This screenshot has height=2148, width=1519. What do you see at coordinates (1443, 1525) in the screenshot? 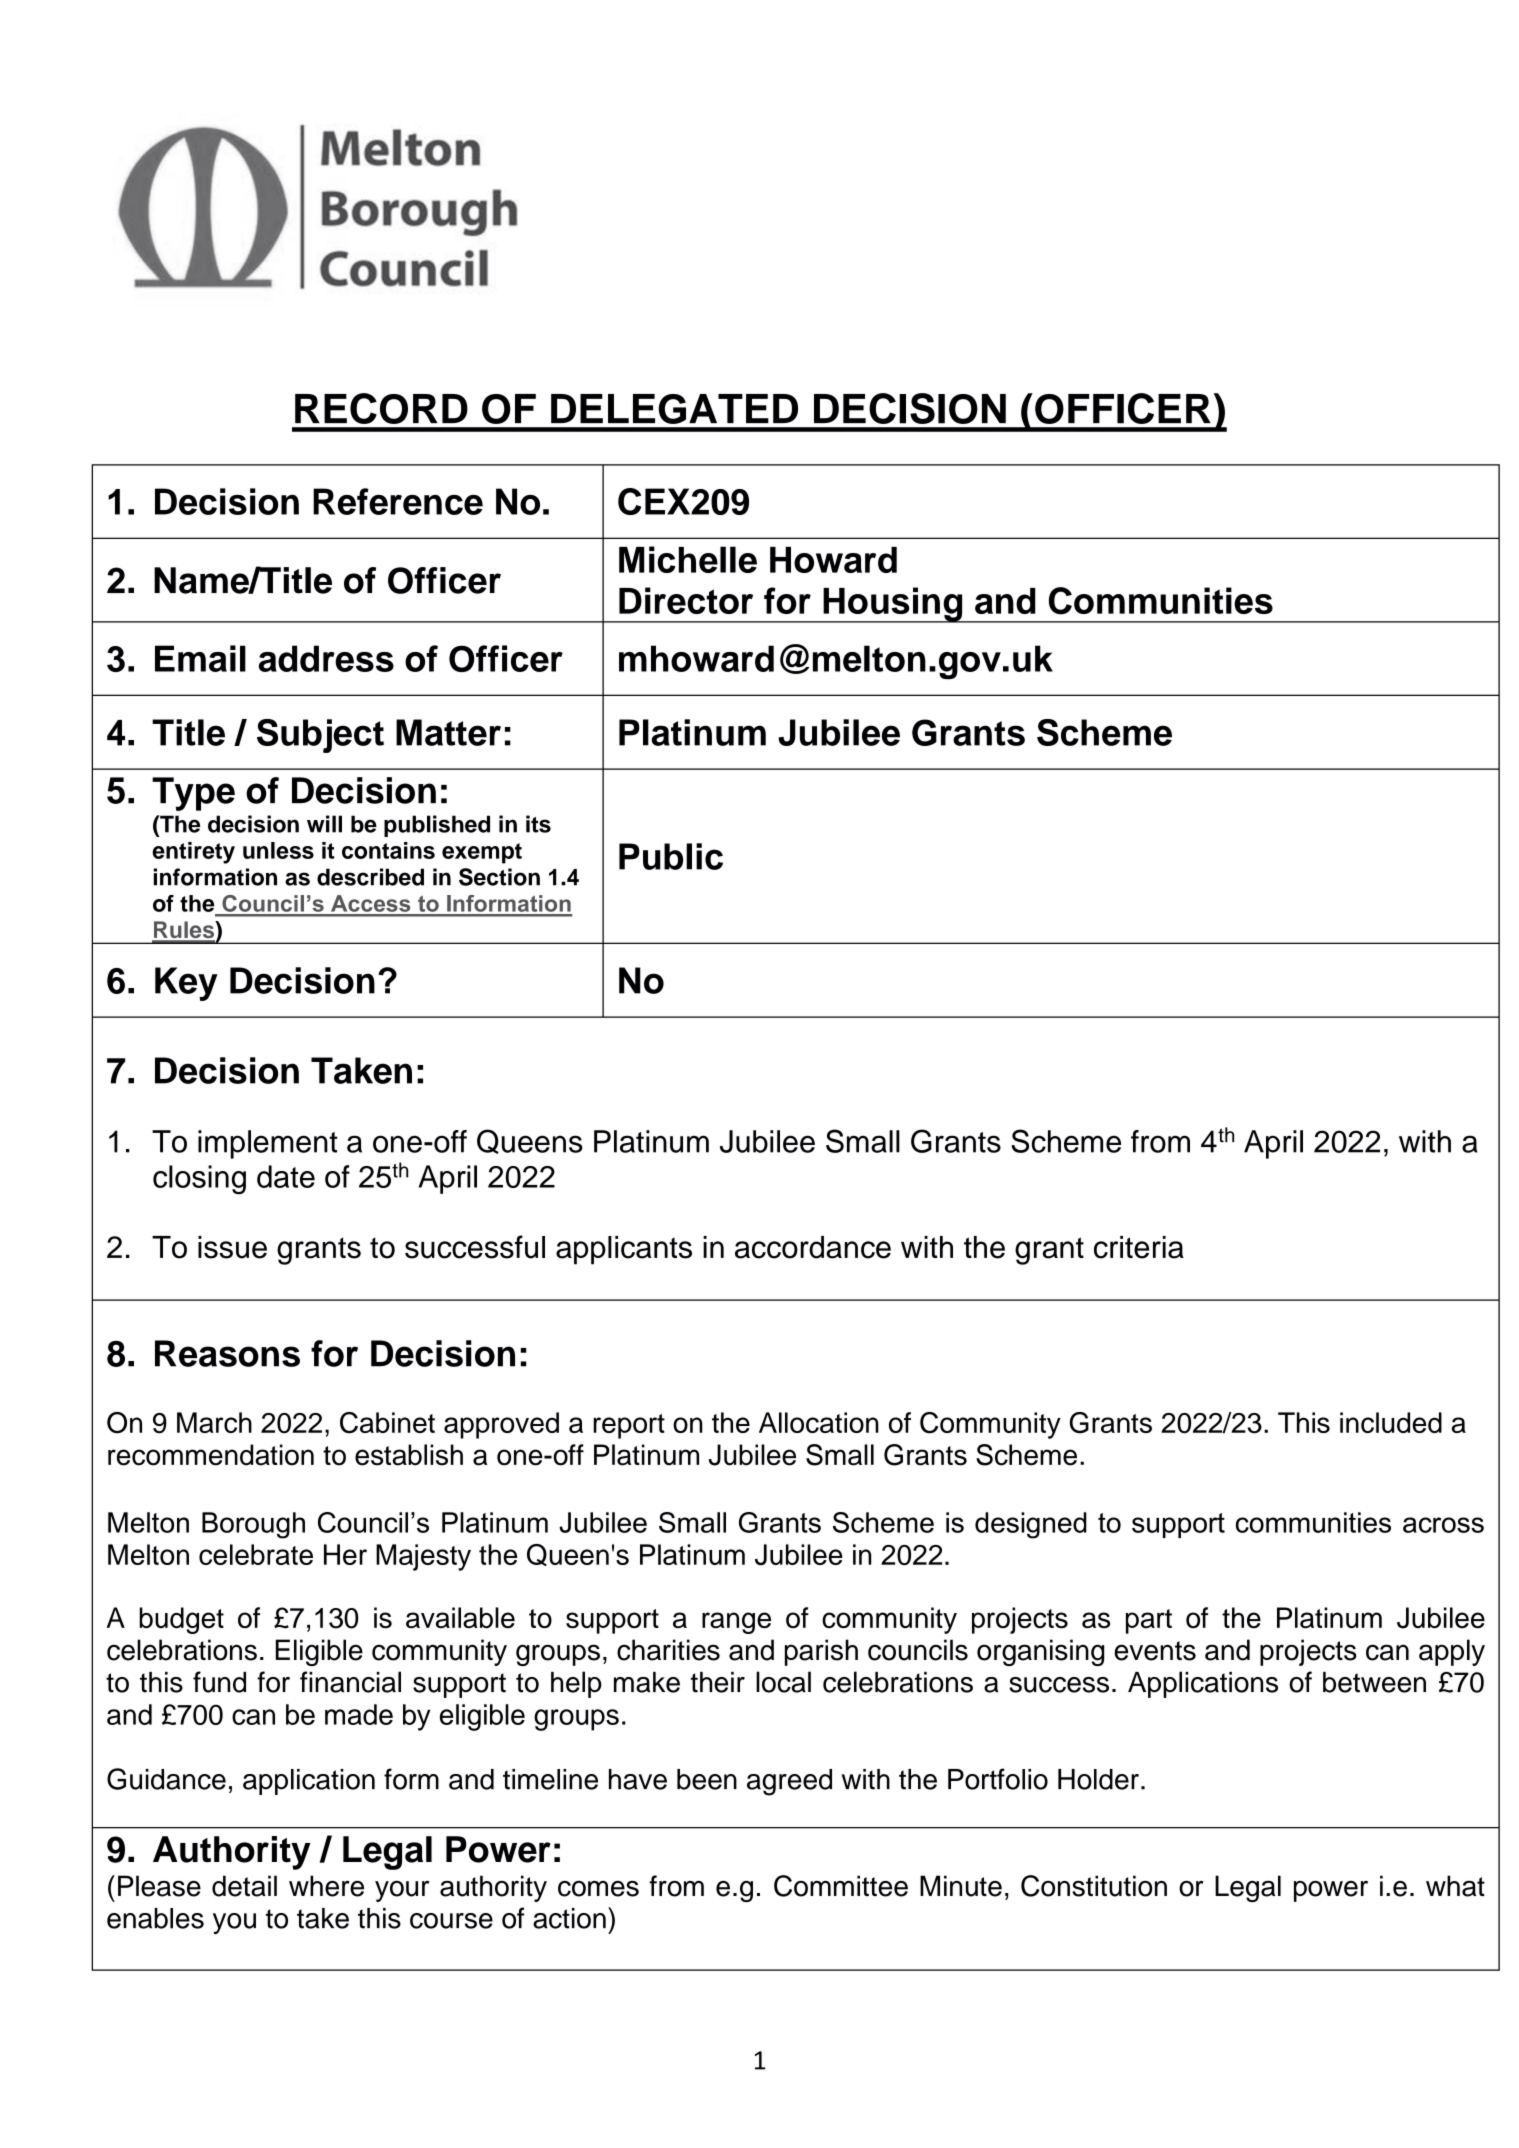
I see `across` at bounding box center [1443, 1525].
